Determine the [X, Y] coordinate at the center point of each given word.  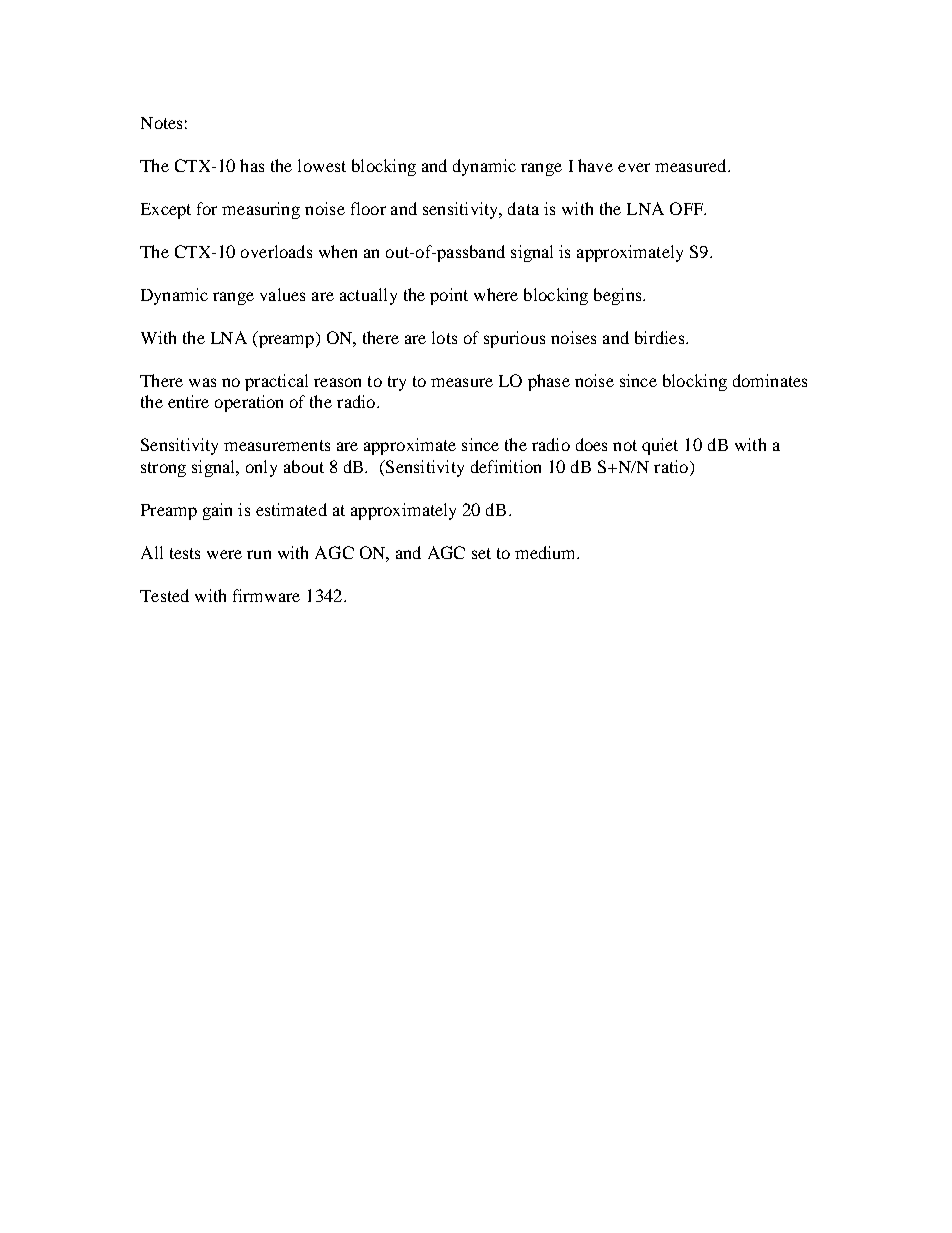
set [481, 553]
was [202, 382]
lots [444, 337]
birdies [659, 337]
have [595, 165]
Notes [161, 123]
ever [634, 167]
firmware [266, 595]
